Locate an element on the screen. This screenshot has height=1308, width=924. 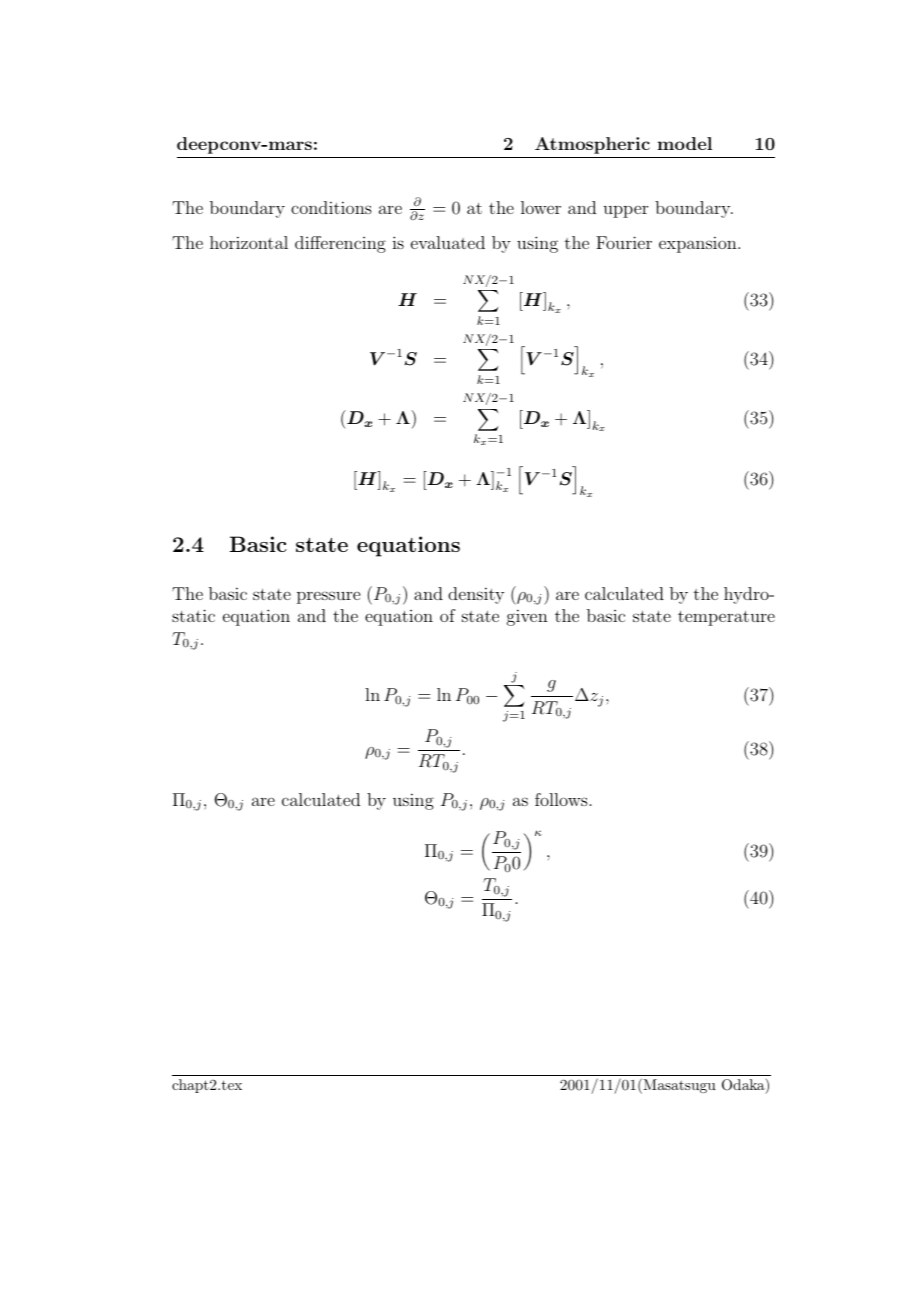
evaluated is located at coordinates (448, 242).
